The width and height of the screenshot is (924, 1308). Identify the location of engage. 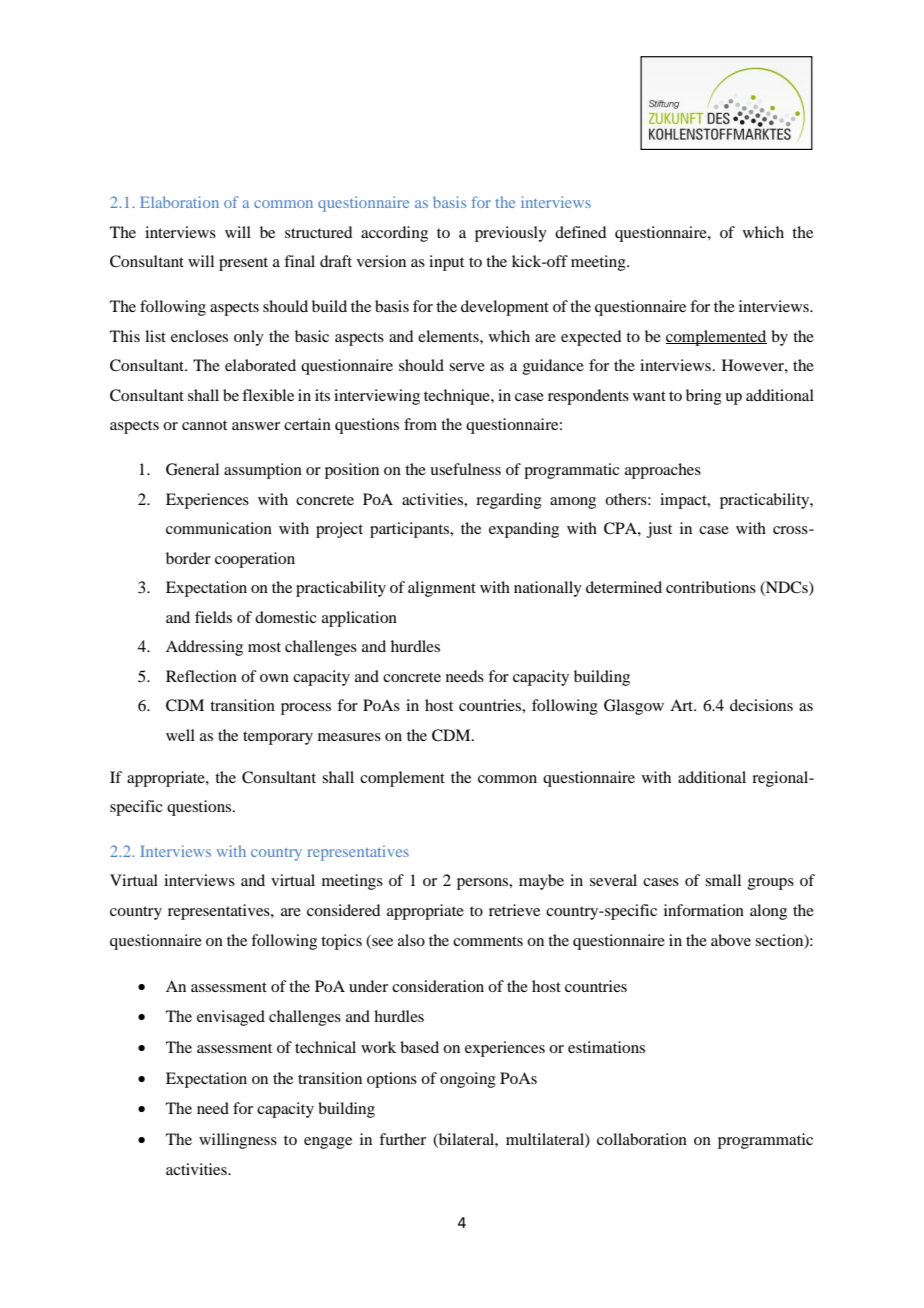
(328, 1143).
